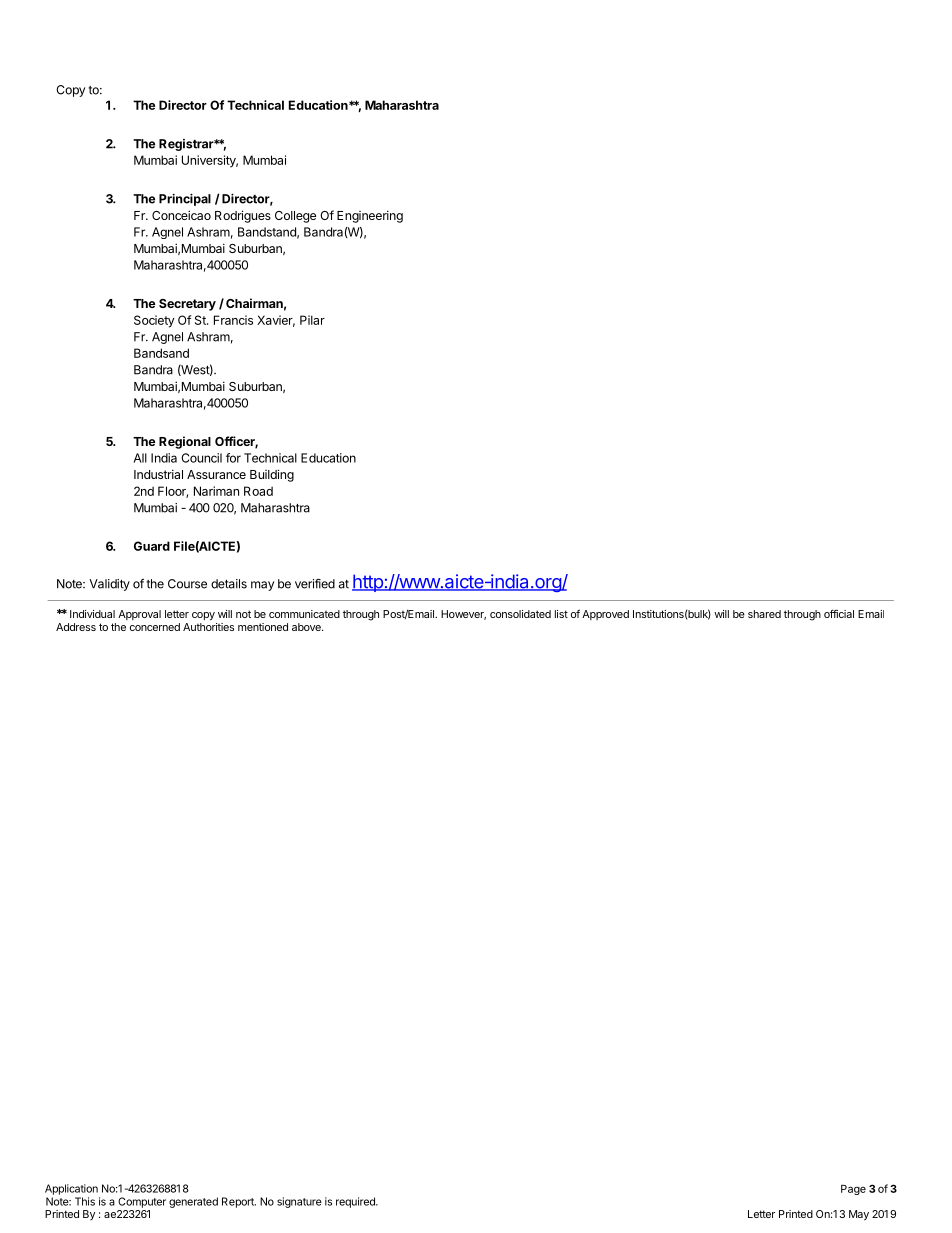  What do you see at coordinates (764, 614) in the image?
I see `shared` at bounding box center [764, 614].
